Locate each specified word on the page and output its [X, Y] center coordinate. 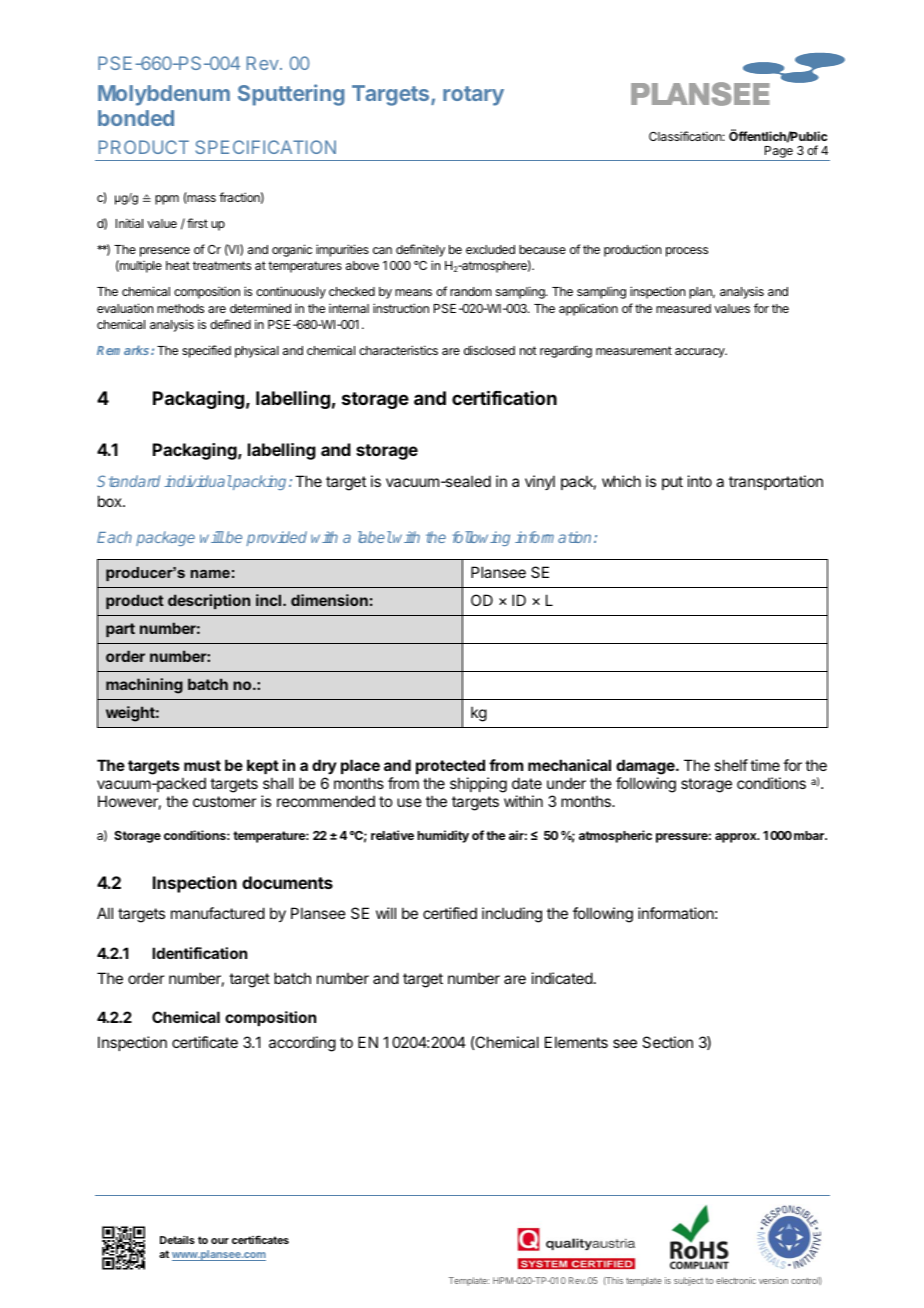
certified [450, 913]
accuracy [701, 353]
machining [144, 686]
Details [177, 1240]
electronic [736, 1280]
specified [206, 351]
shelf [731, 765]
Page [779, 153]
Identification [199, 953]
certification [504, 397]
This [613, 1281]
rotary [473, 96]
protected [450, 768]
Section [667, 1042]
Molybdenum [164, 95]
